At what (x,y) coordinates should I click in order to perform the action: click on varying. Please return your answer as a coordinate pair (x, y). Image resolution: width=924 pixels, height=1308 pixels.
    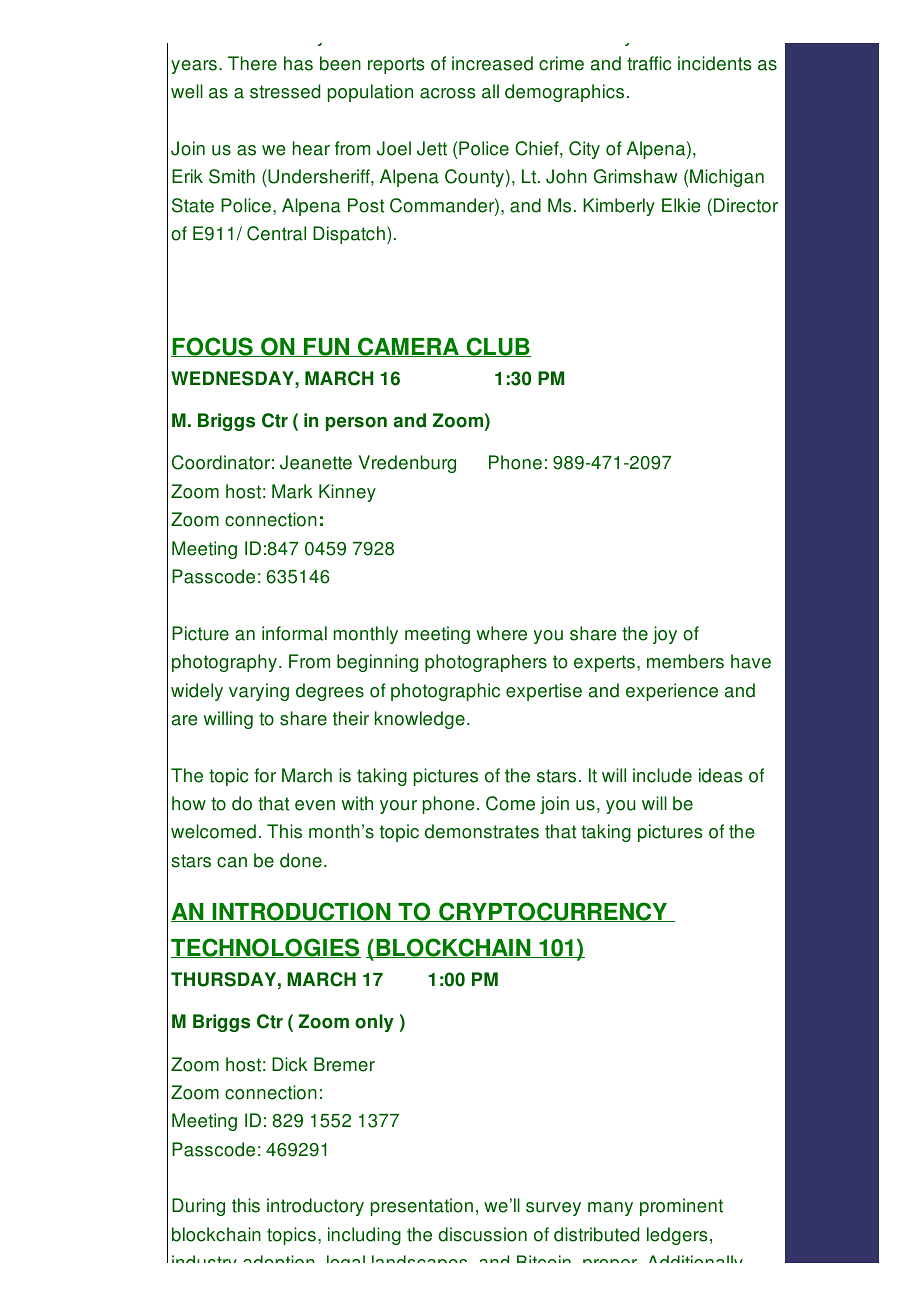
    Looking at the image, I should click on (259, 692).
